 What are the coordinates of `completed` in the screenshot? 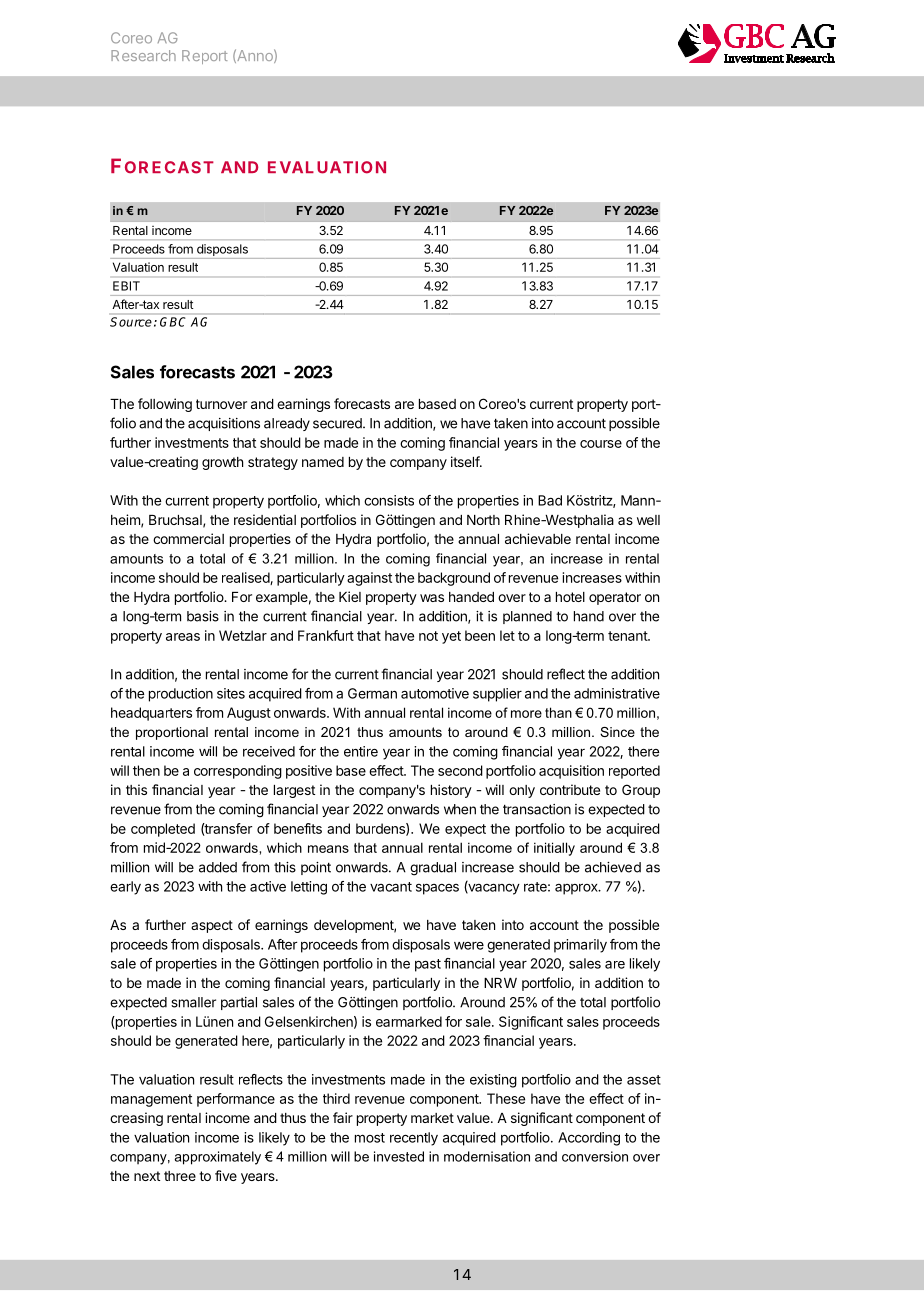 It's located at (163, 830).
